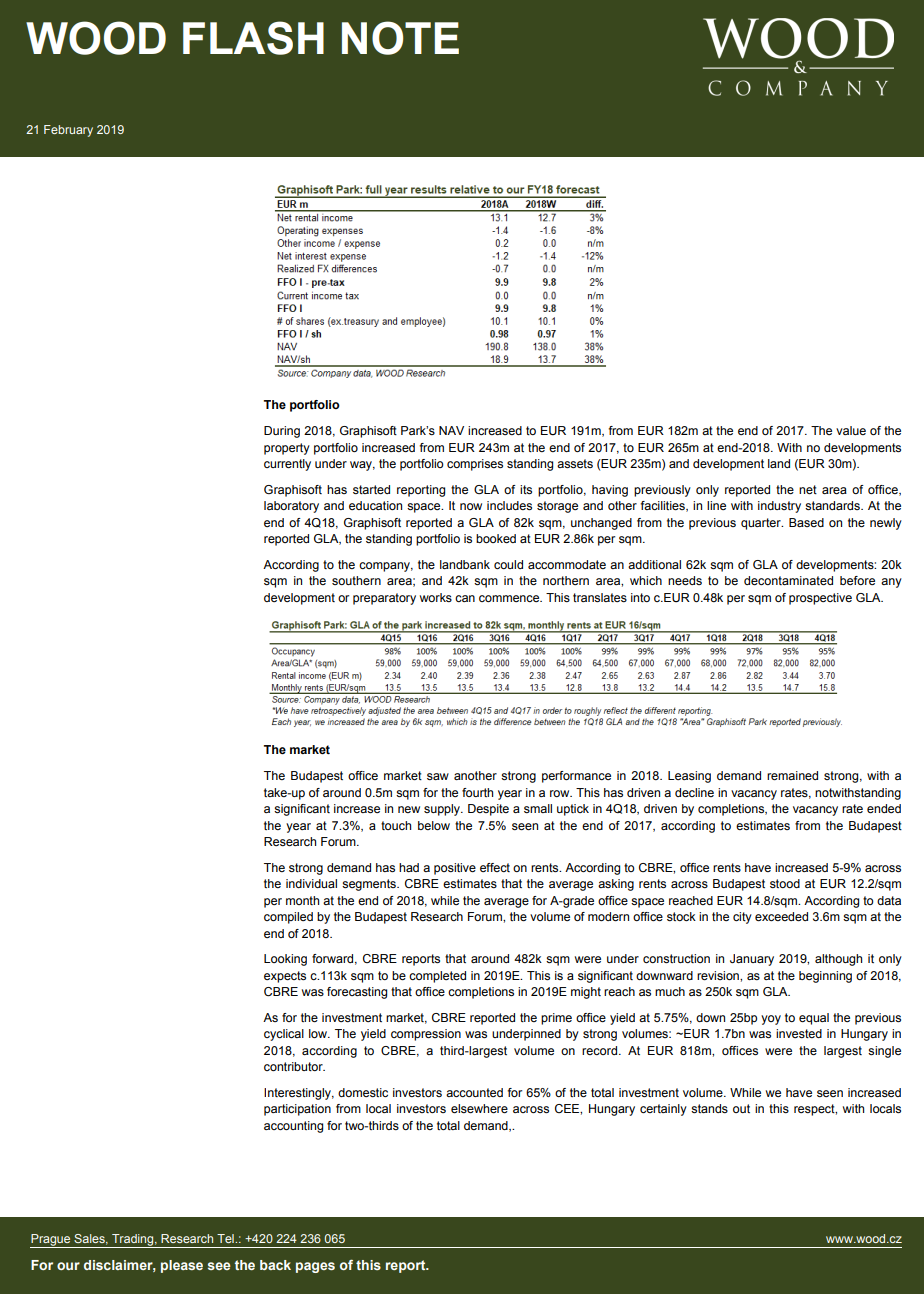  What do you see at coordinates (808, 489) in the image?
I see `net` at bounding box center [808, 489].
